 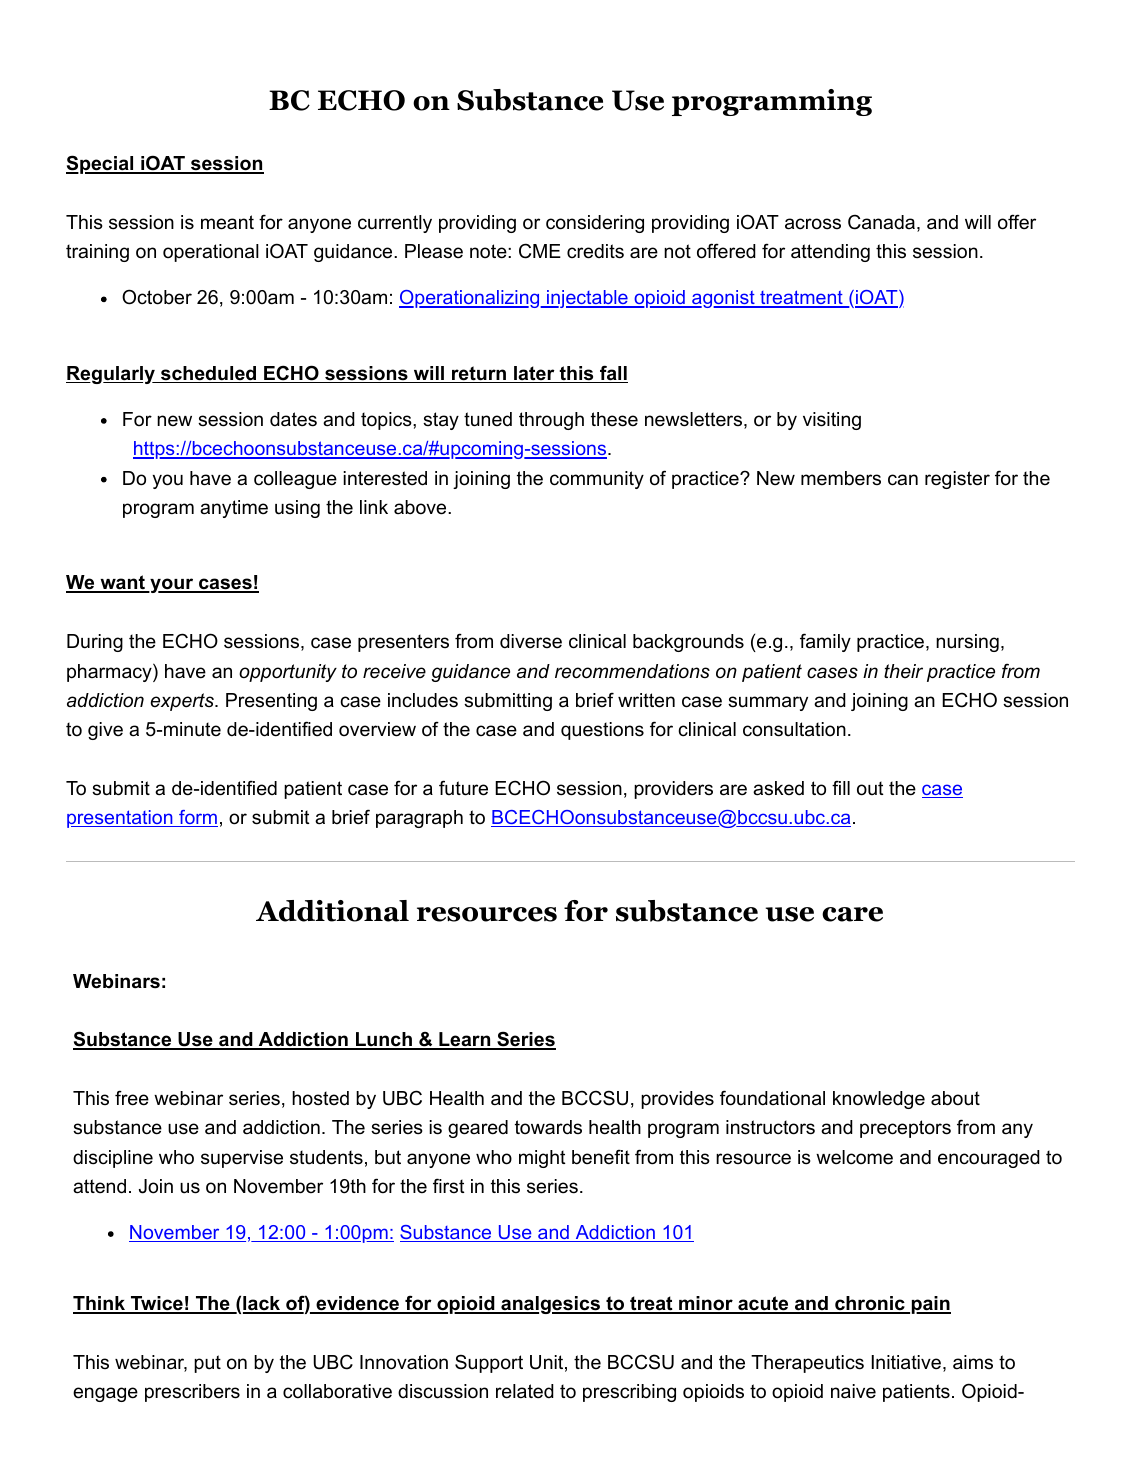 What do you see at coordinates (551, 421) in the screenshot?
I see `through` at bounding box center [551, 421].
